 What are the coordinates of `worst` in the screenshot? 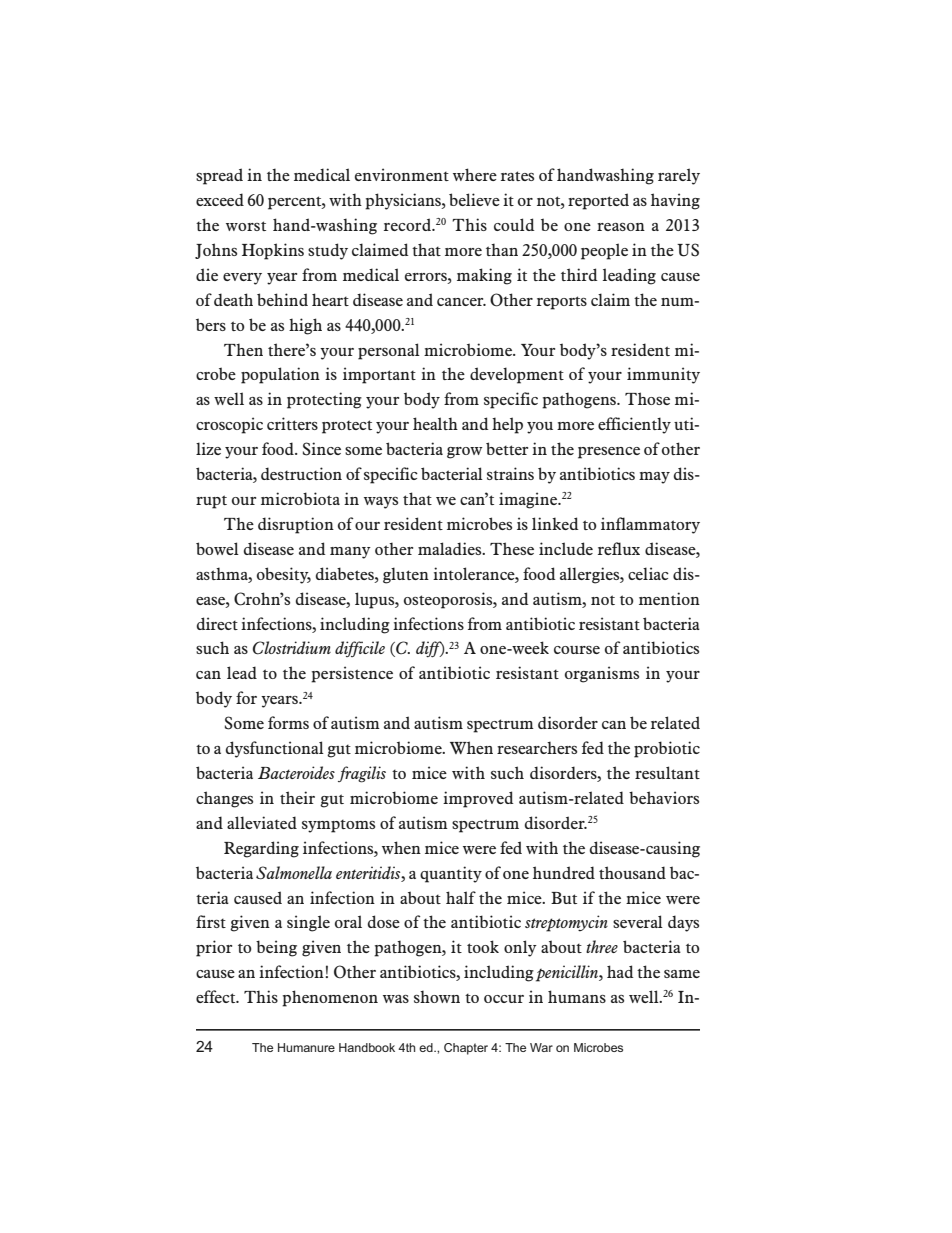 It's located at (246, 226).
